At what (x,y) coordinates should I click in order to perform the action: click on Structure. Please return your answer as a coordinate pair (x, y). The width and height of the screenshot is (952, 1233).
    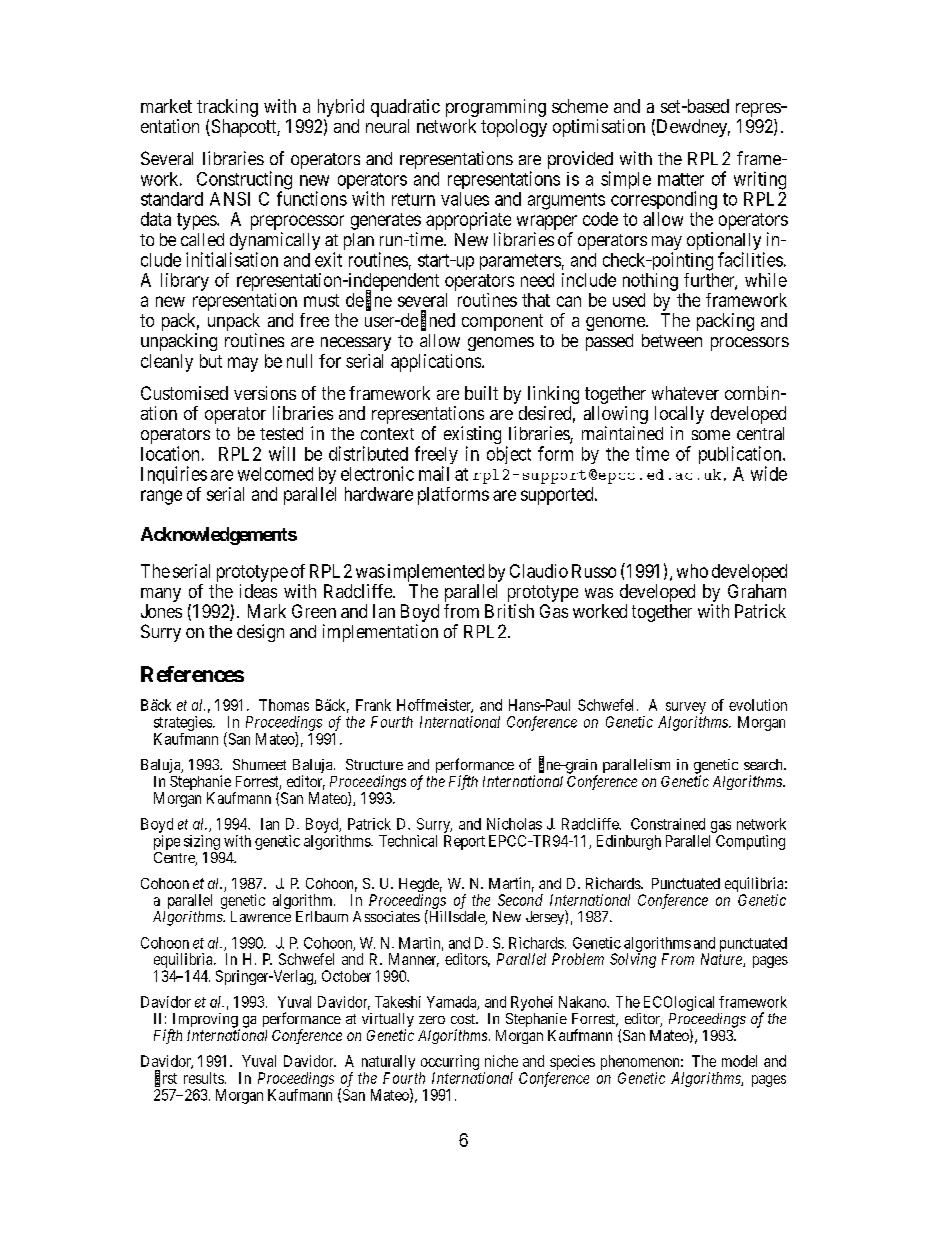
    Looking at the image, I should click on (374, 764).
